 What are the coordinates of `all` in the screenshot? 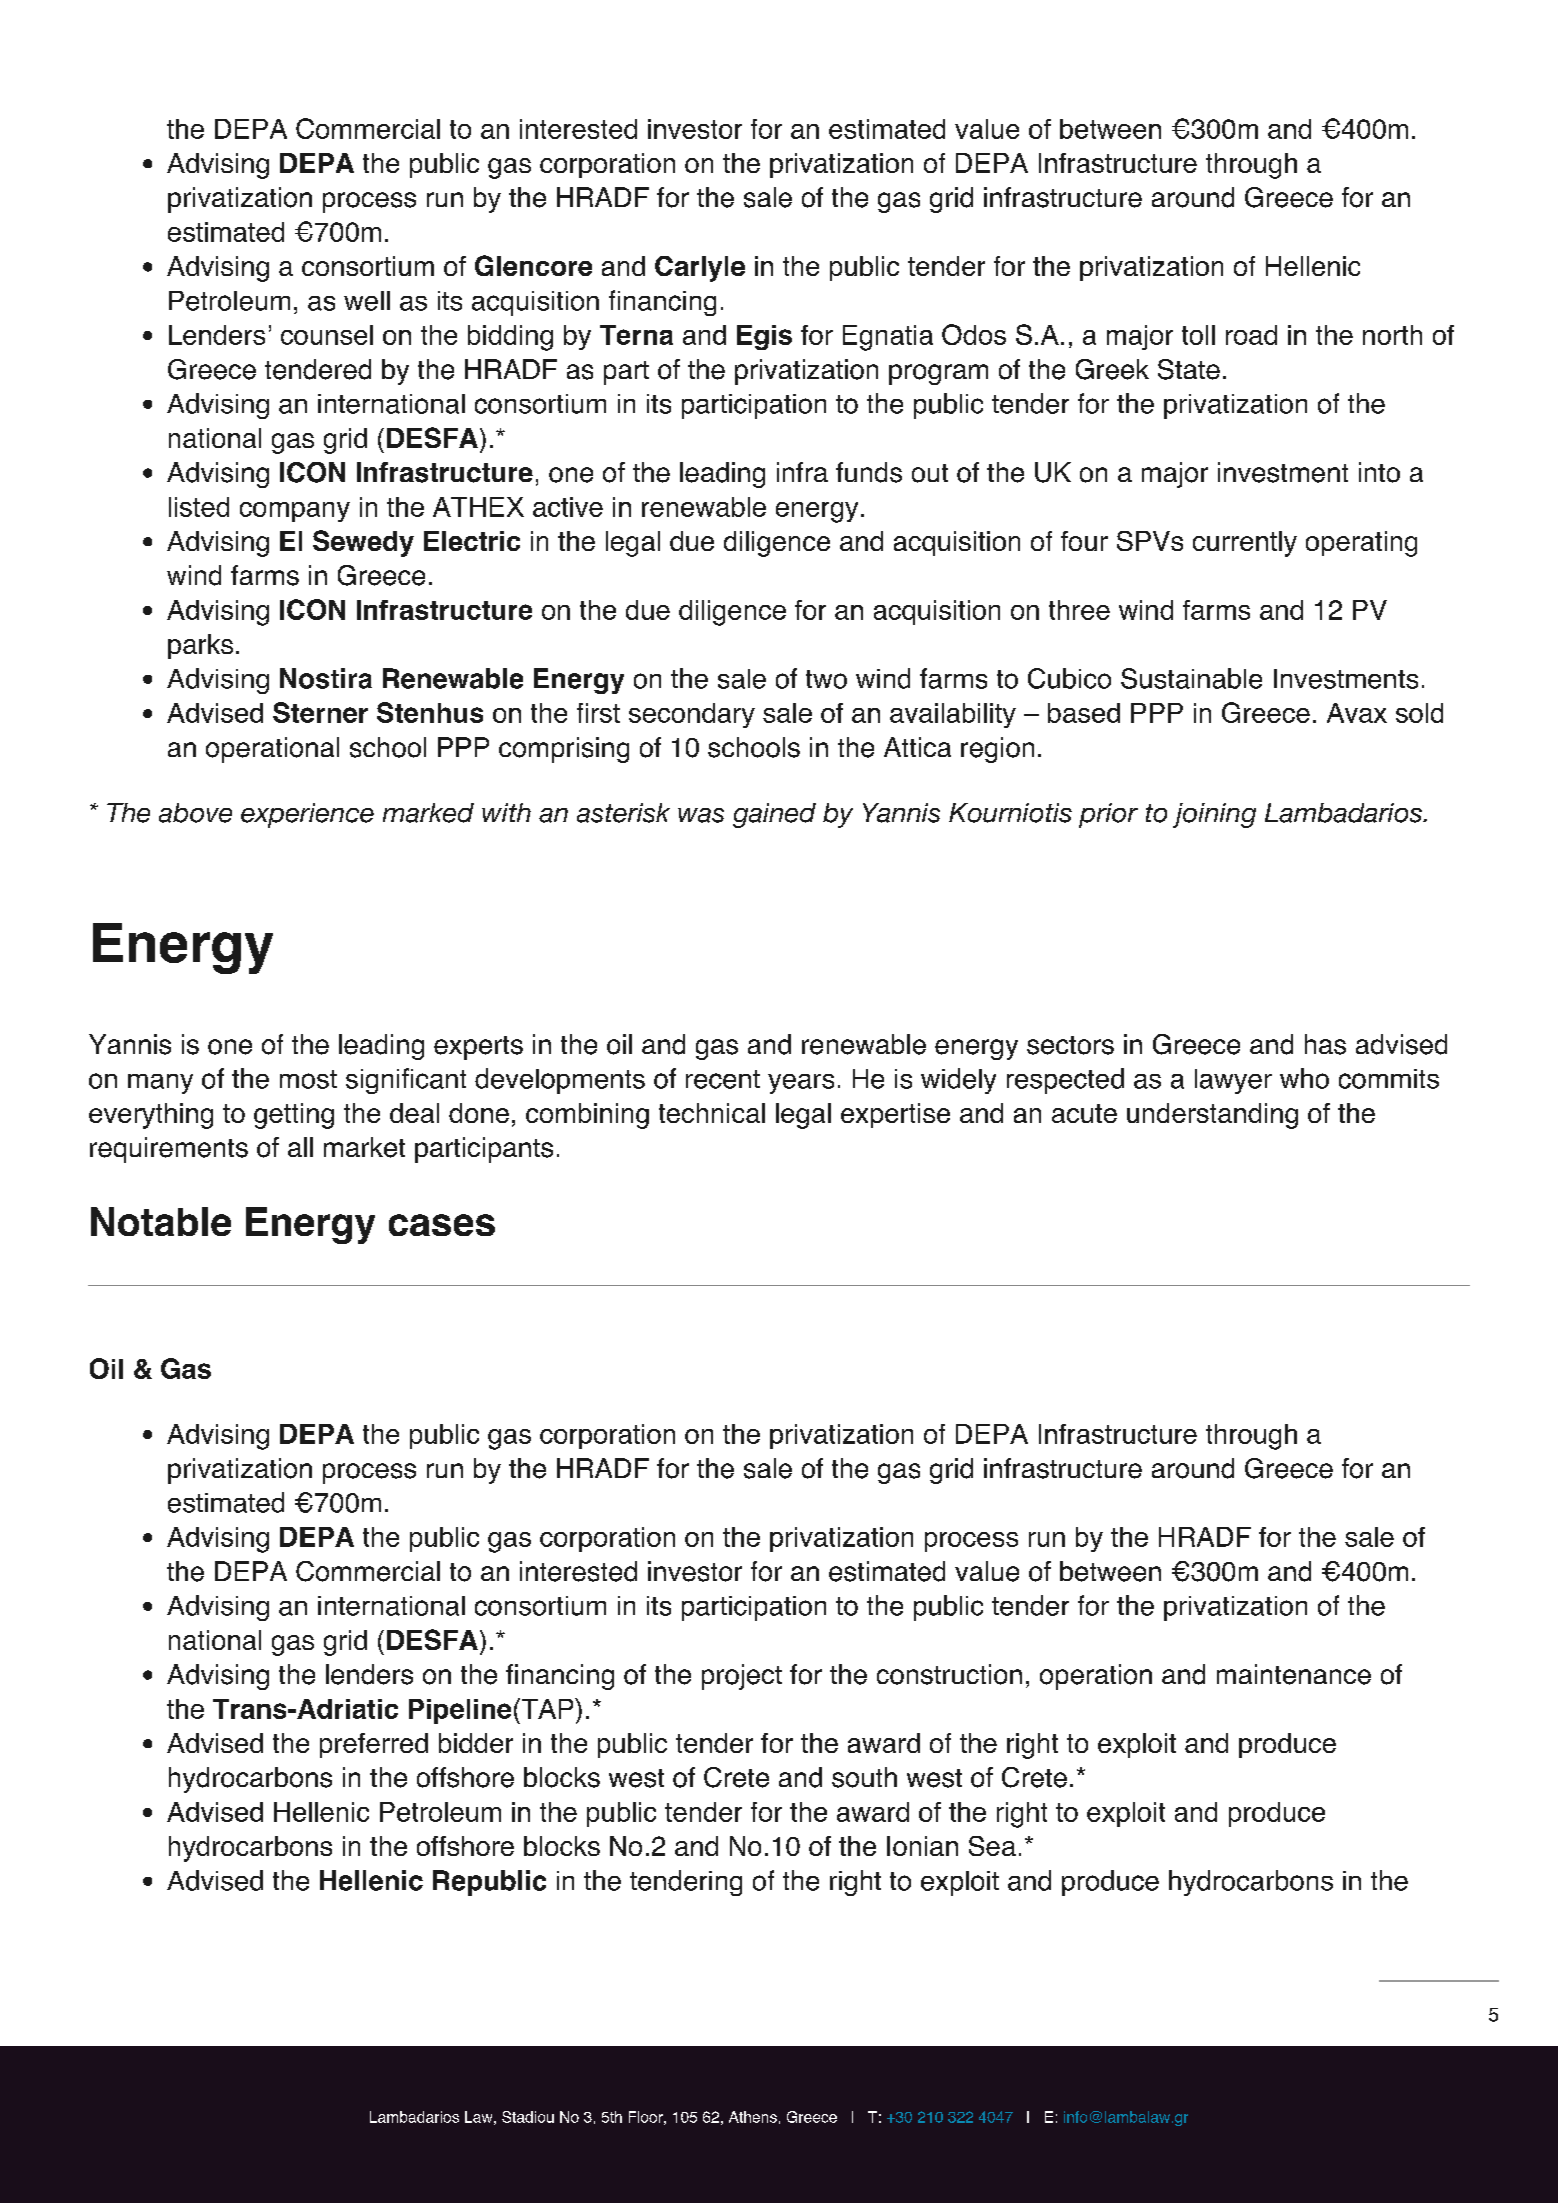 It's located at (300, 1147).
